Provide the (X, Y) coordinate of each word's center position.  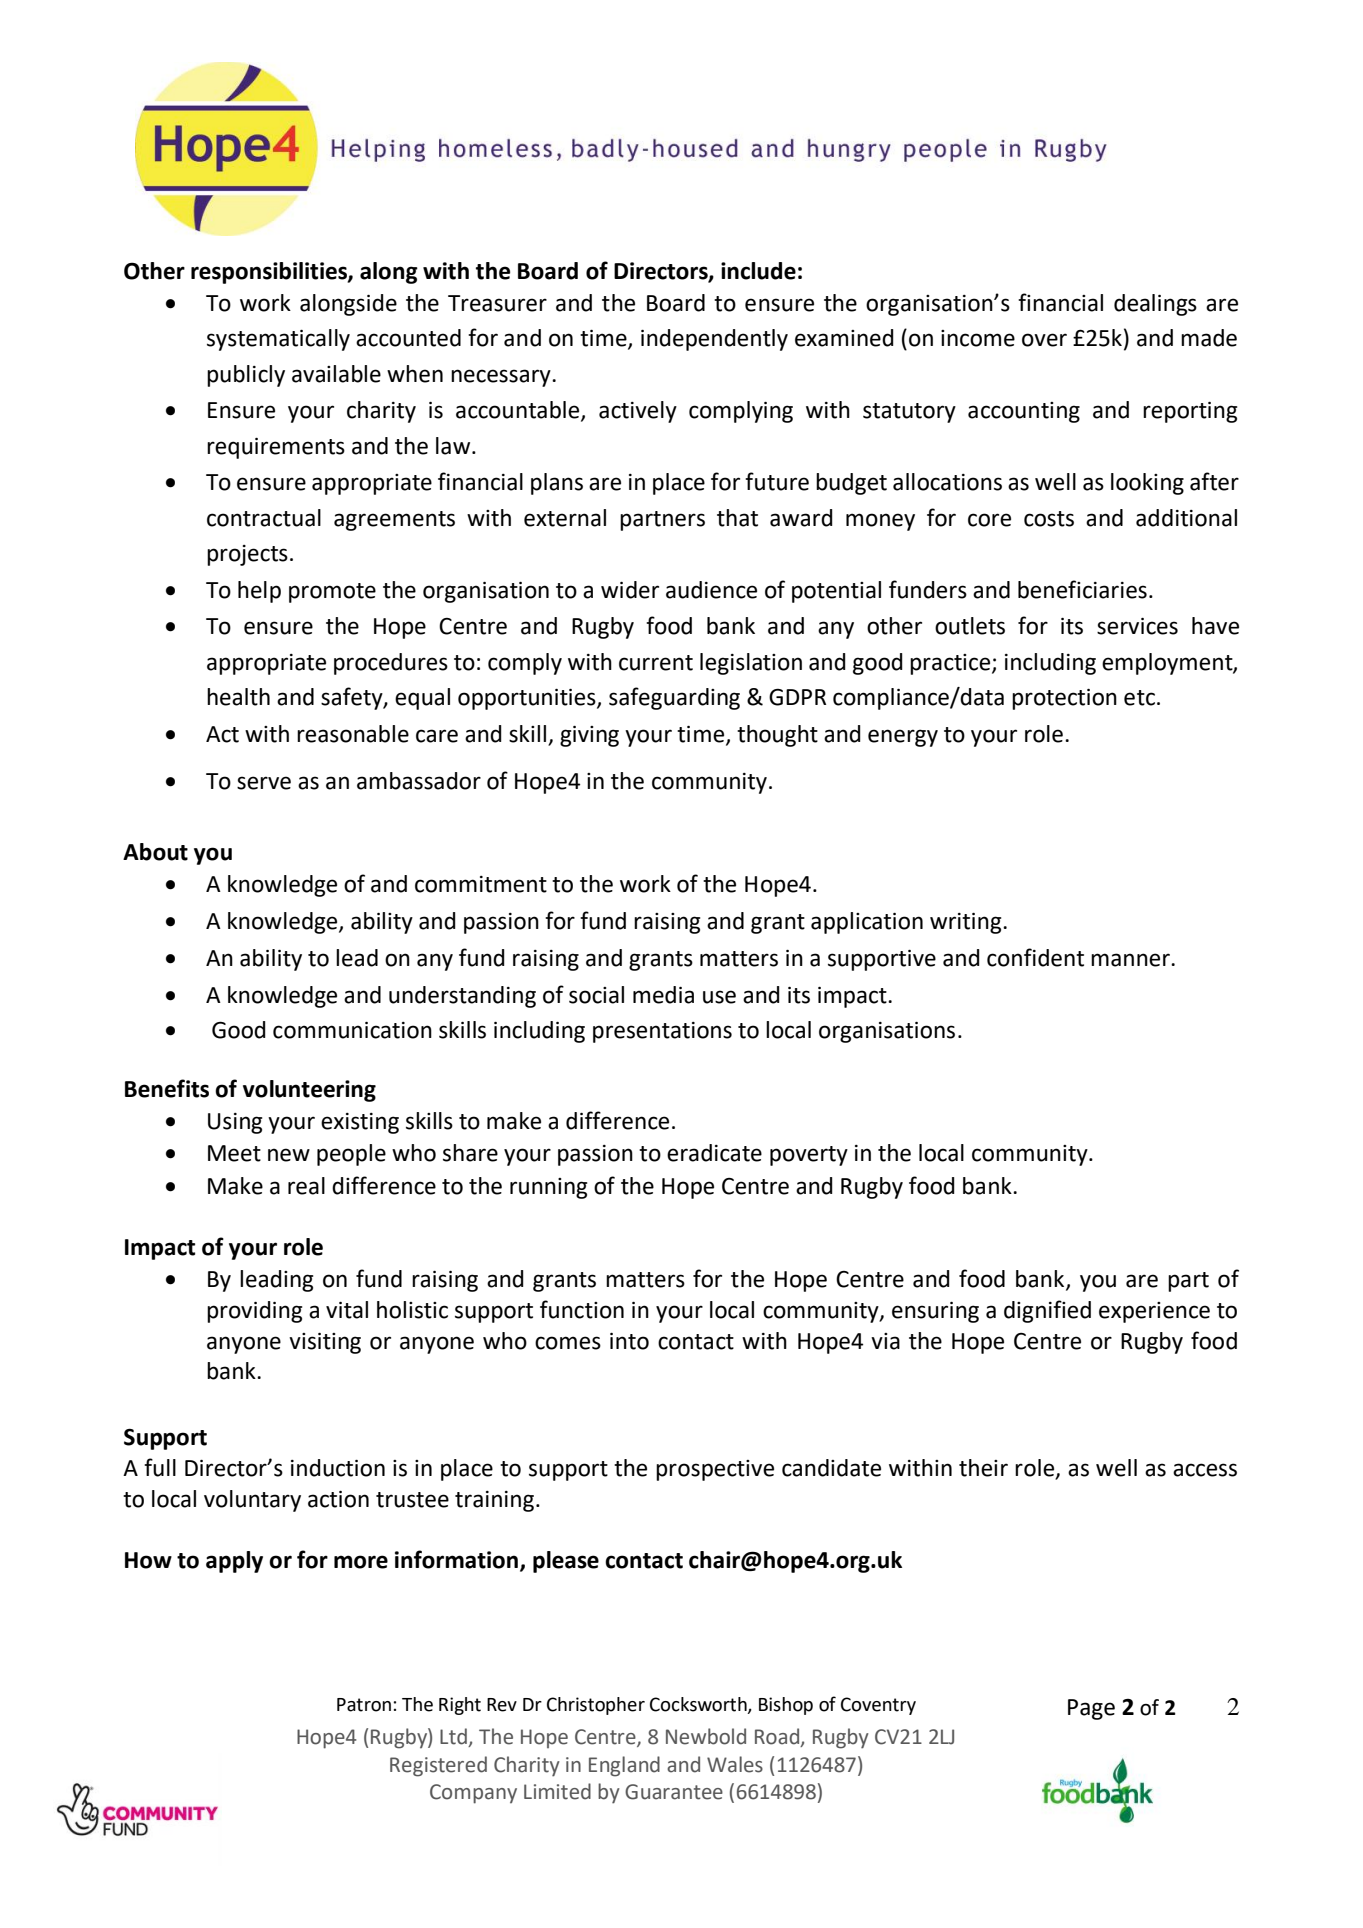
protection (1064, 699)
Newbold (706, 1736)
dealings (1155, 305)
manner (1131, 960)
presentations (662, 1032)
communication (352, 1030)
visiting (325, 1343)
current (656, 663)
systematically (278, 340)
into (629, 1341)
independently (714, 340)
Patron (364, 1705)
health (238, 697)
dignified (1047, 1311)
